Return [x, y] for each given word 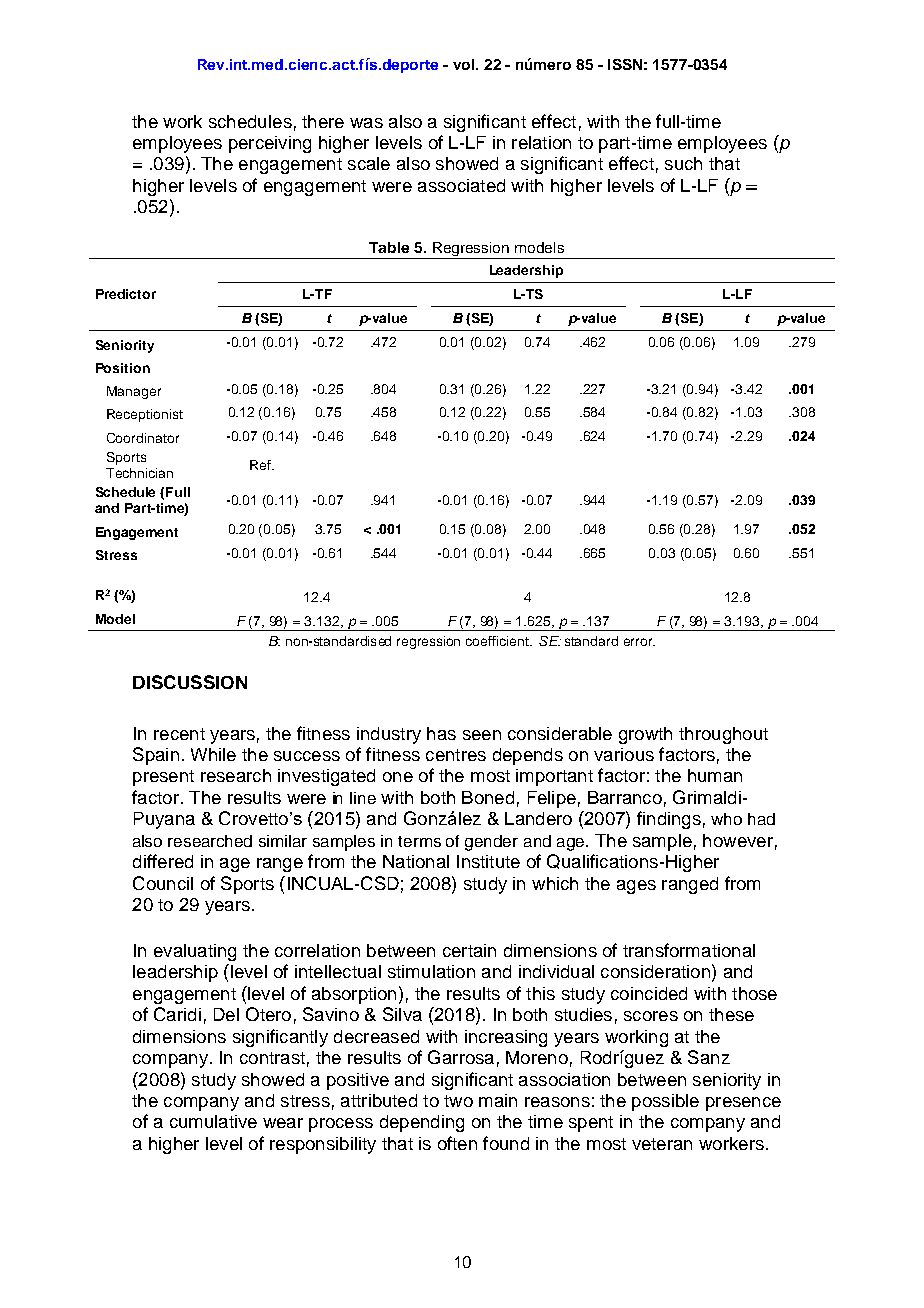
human [715, 775]
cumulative [213, 1121]
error [639, 642]
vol [465, 64]
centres [456, 755]
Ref [261, 465]
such [683, 163]
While [213, 754]
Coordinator [143, 438]
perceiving [270, 144]
